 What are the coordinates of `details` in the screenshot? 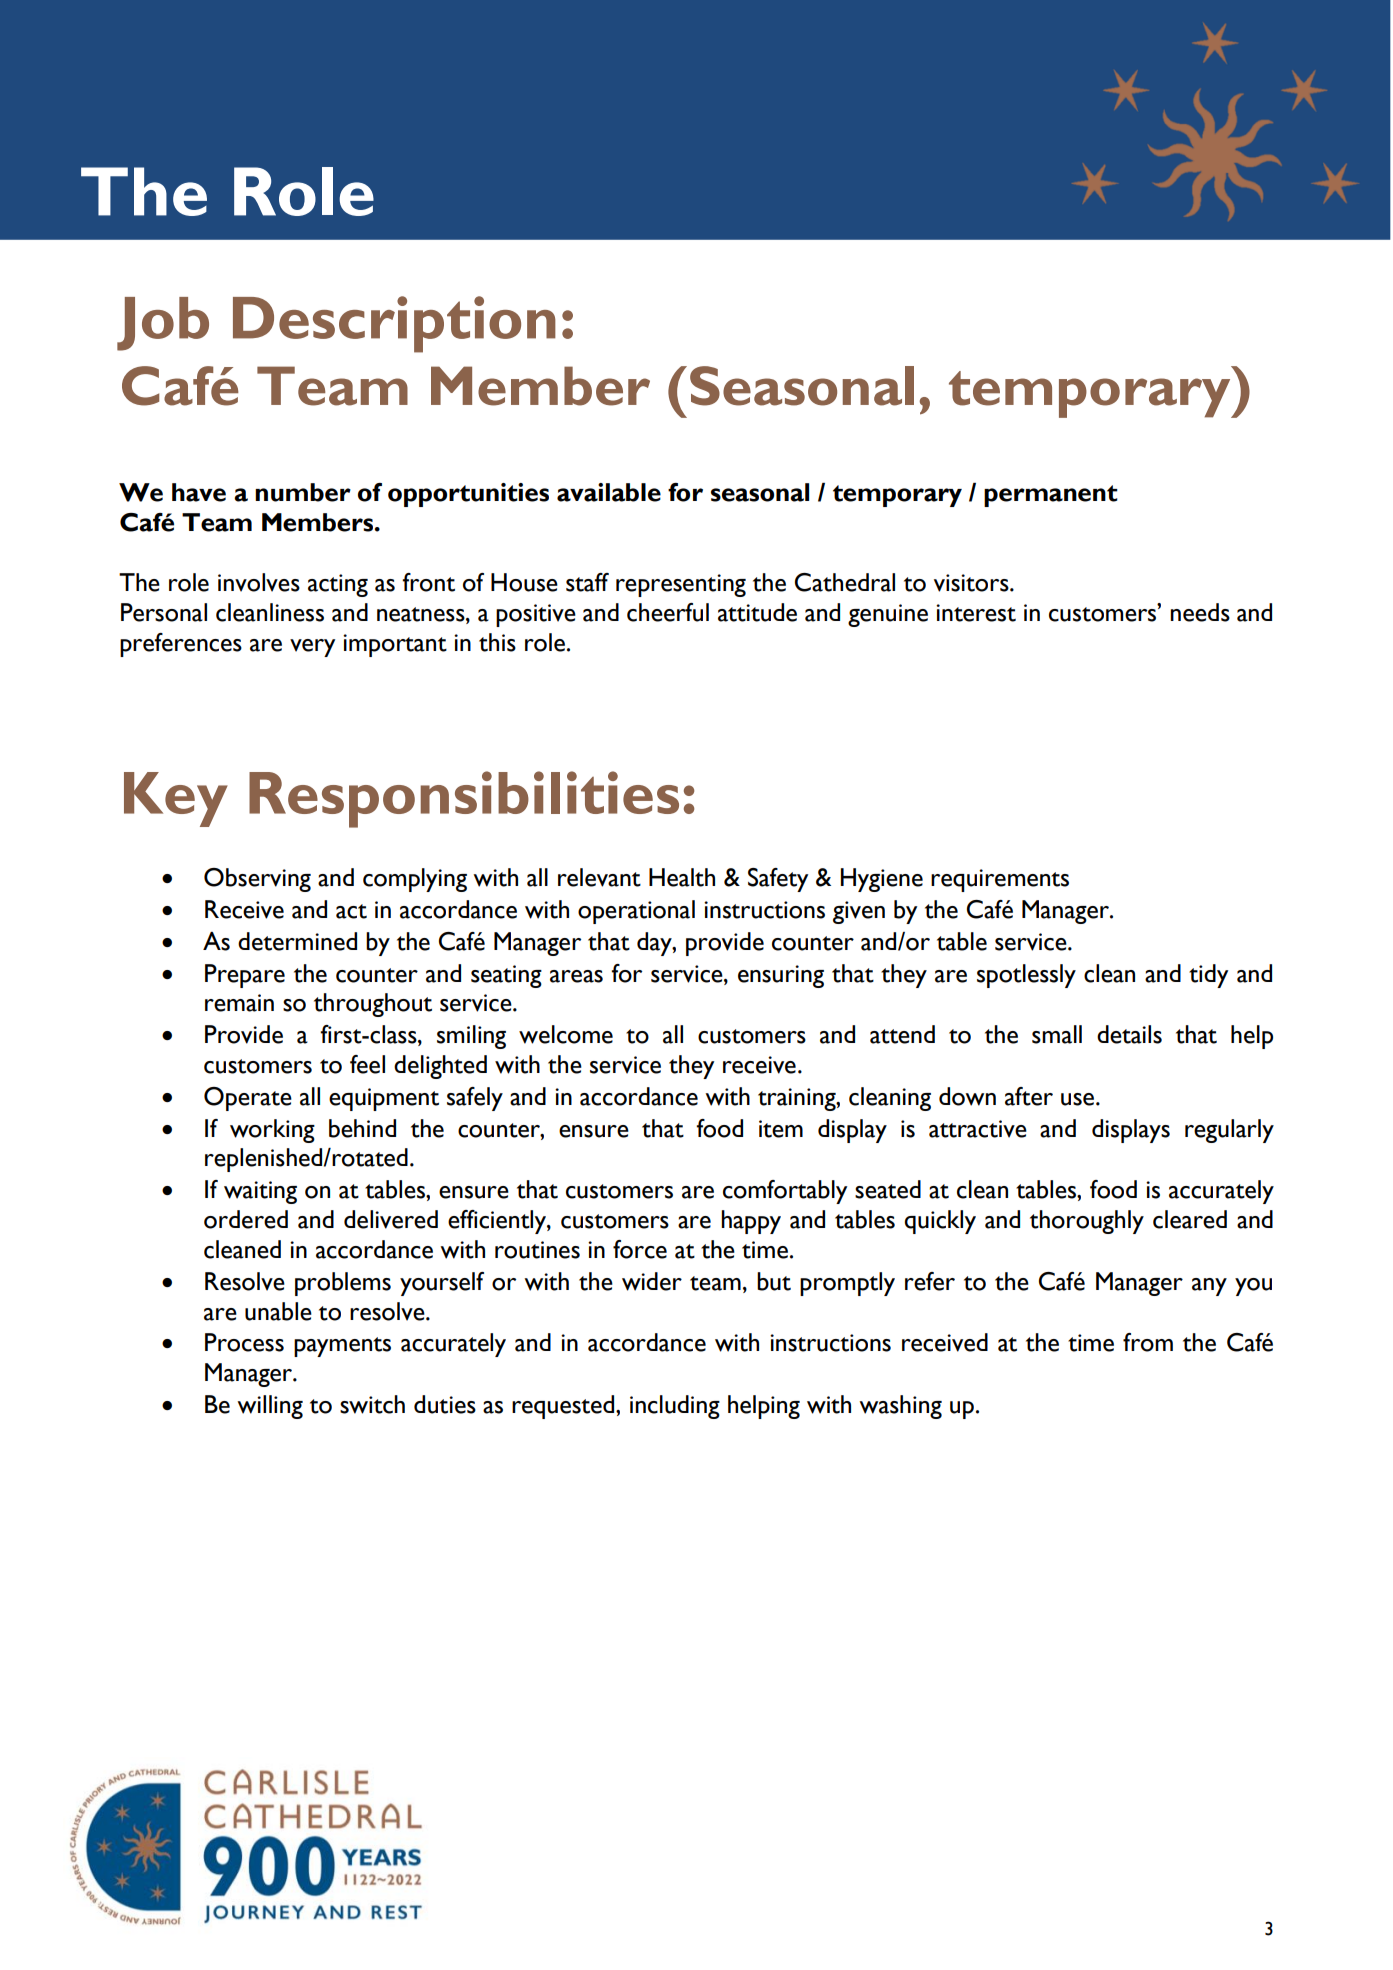 It's located at (1129, 1034).
